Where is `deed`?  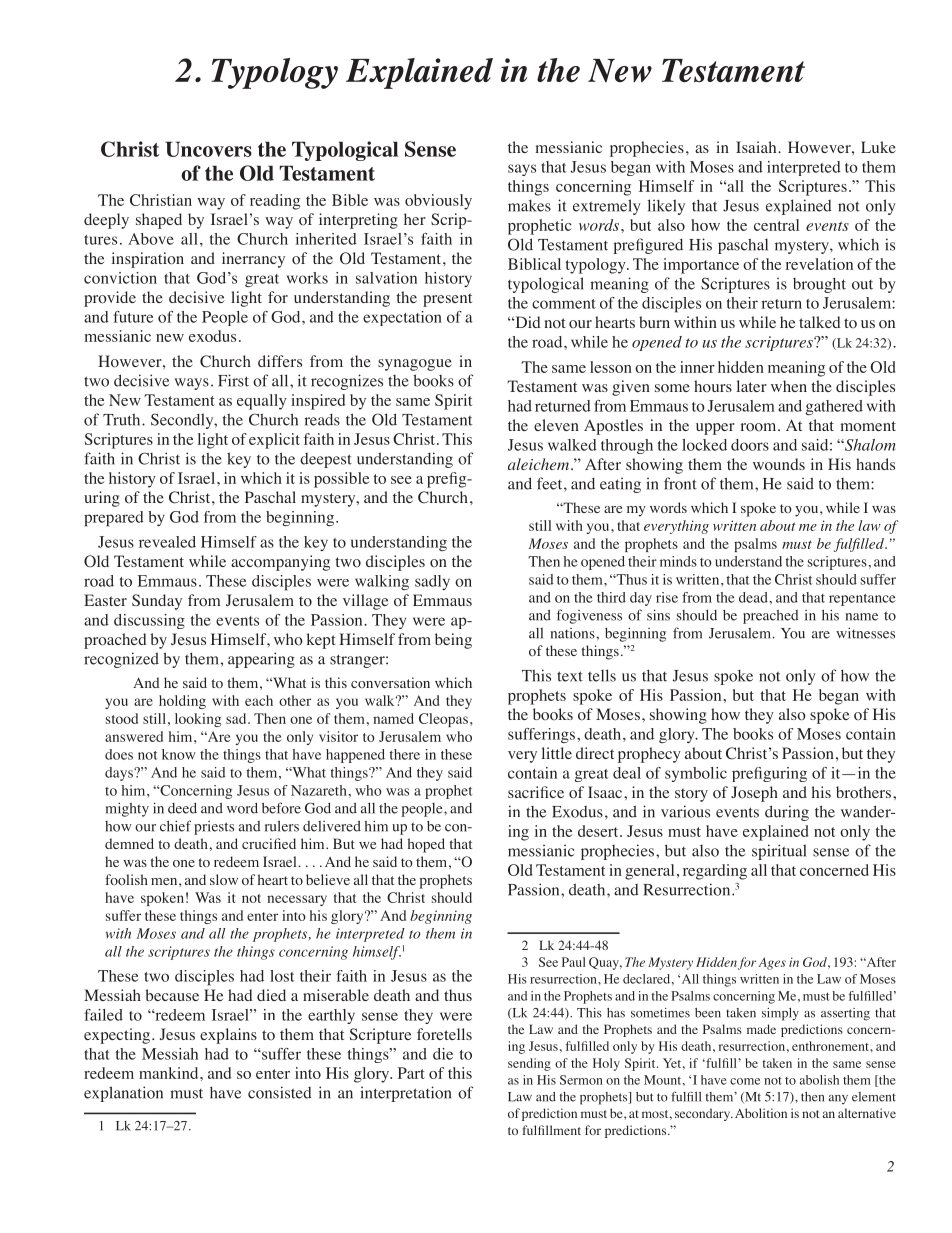 deed is located at coordinates (182, 808).
